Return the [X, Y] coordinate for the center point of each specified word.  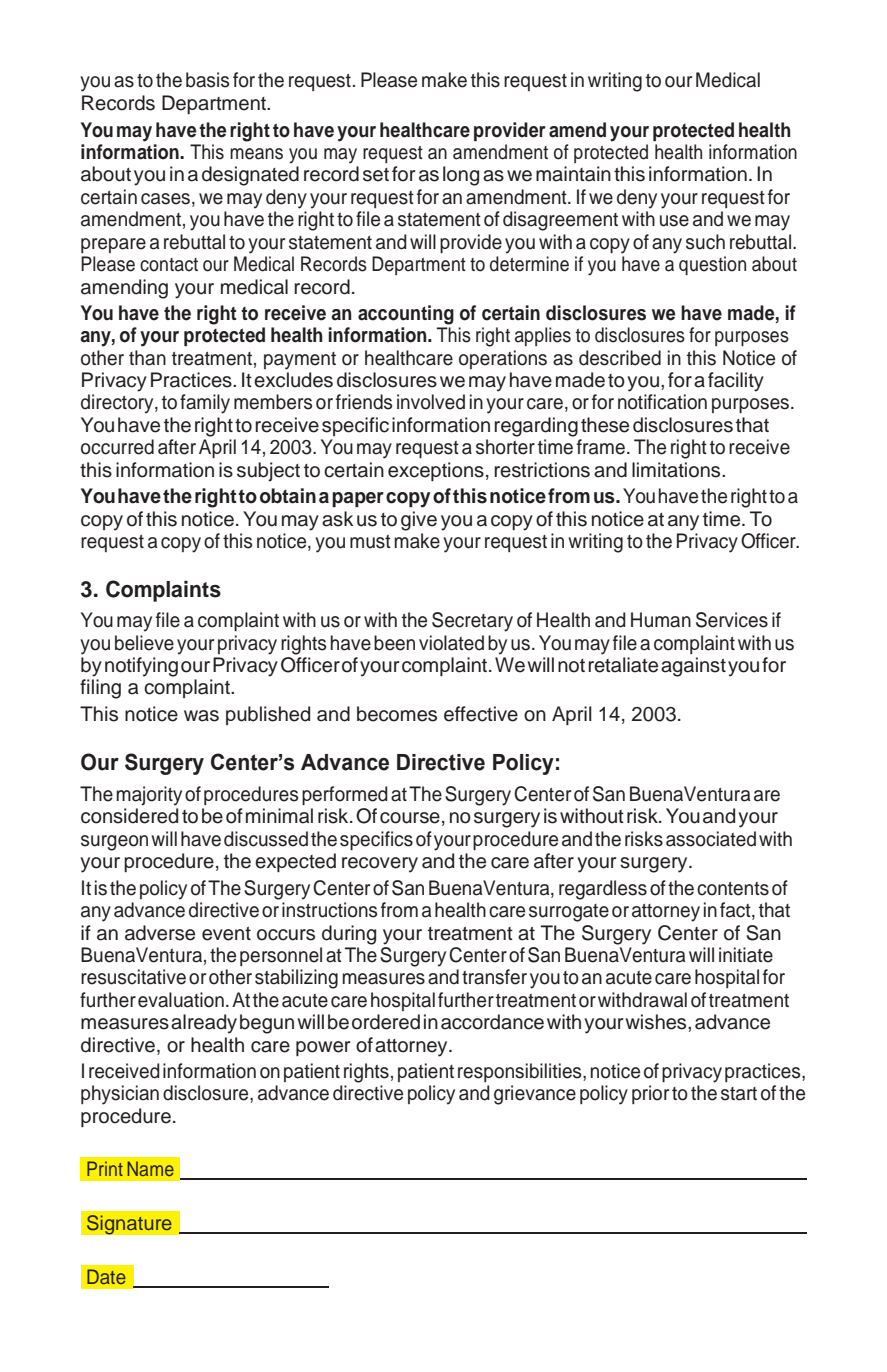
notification [662, 402]
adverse [160, 933]
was [201, 716]
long [461, 176]
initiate [746, 955]
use [674, 221]
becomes [397, 714]
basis [207, 80]
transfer [494, 977]
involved [431, 402]
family [205, 404]
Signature [129, 1225]
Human [661, 620]
